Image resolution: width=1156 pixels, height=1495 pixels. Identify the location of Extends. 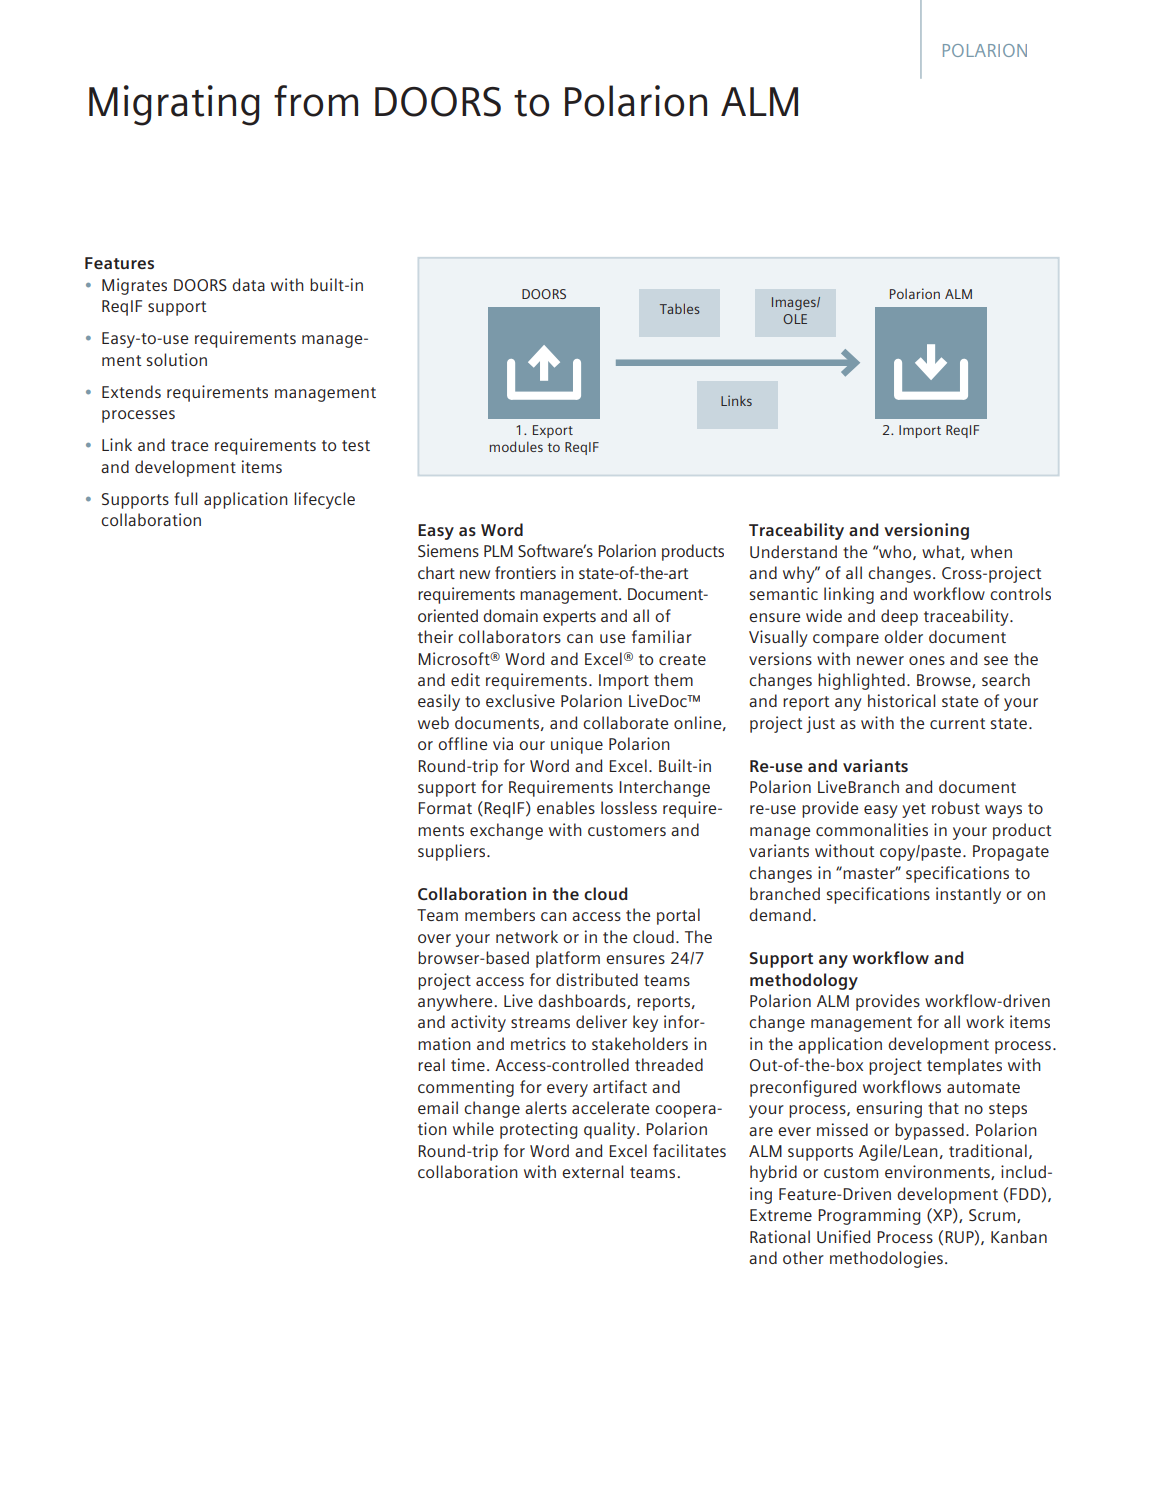
(131, 391).
